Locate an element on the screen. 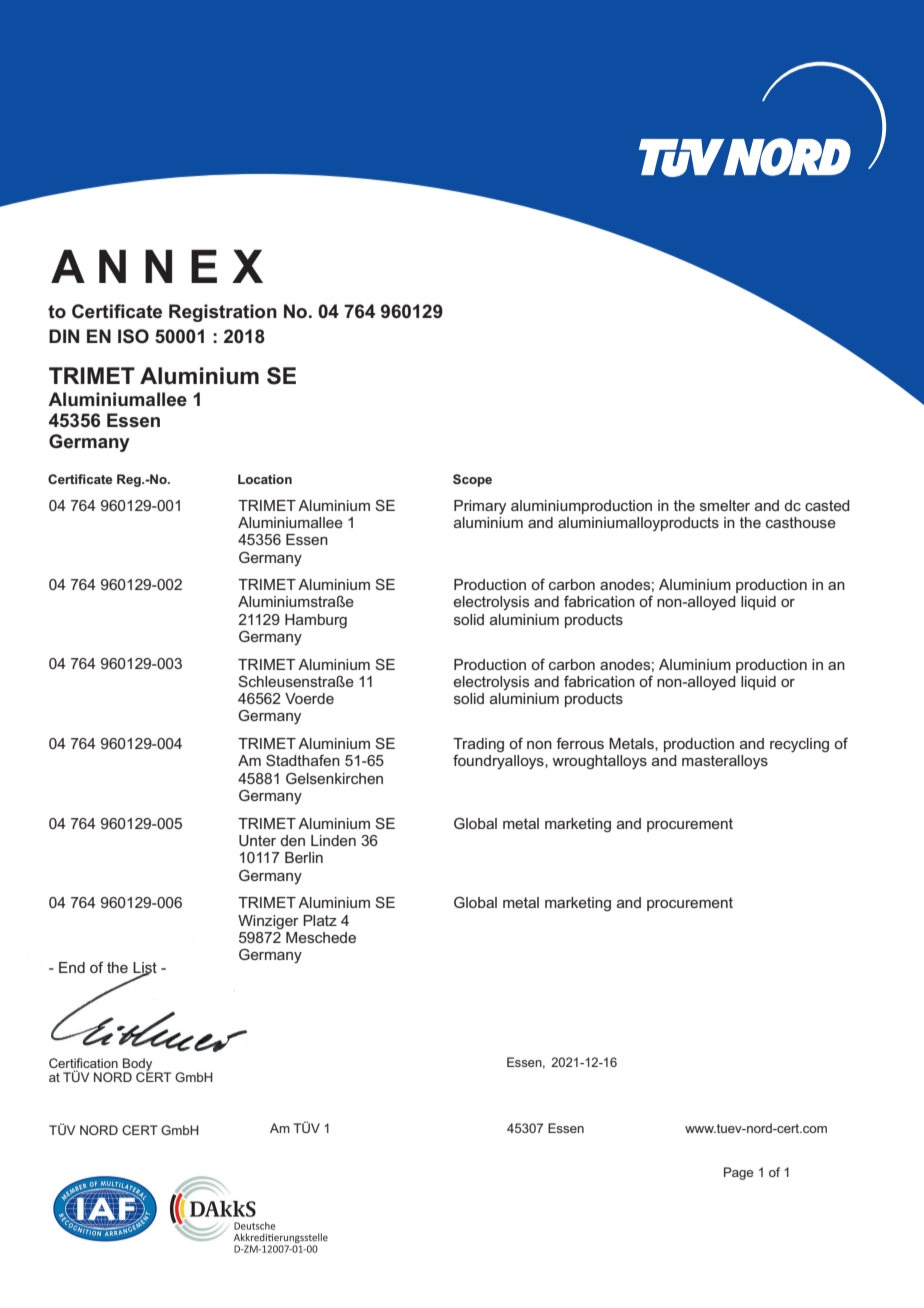 The image size is (924, 1308). Body is located at coordinates (138, 1065).
